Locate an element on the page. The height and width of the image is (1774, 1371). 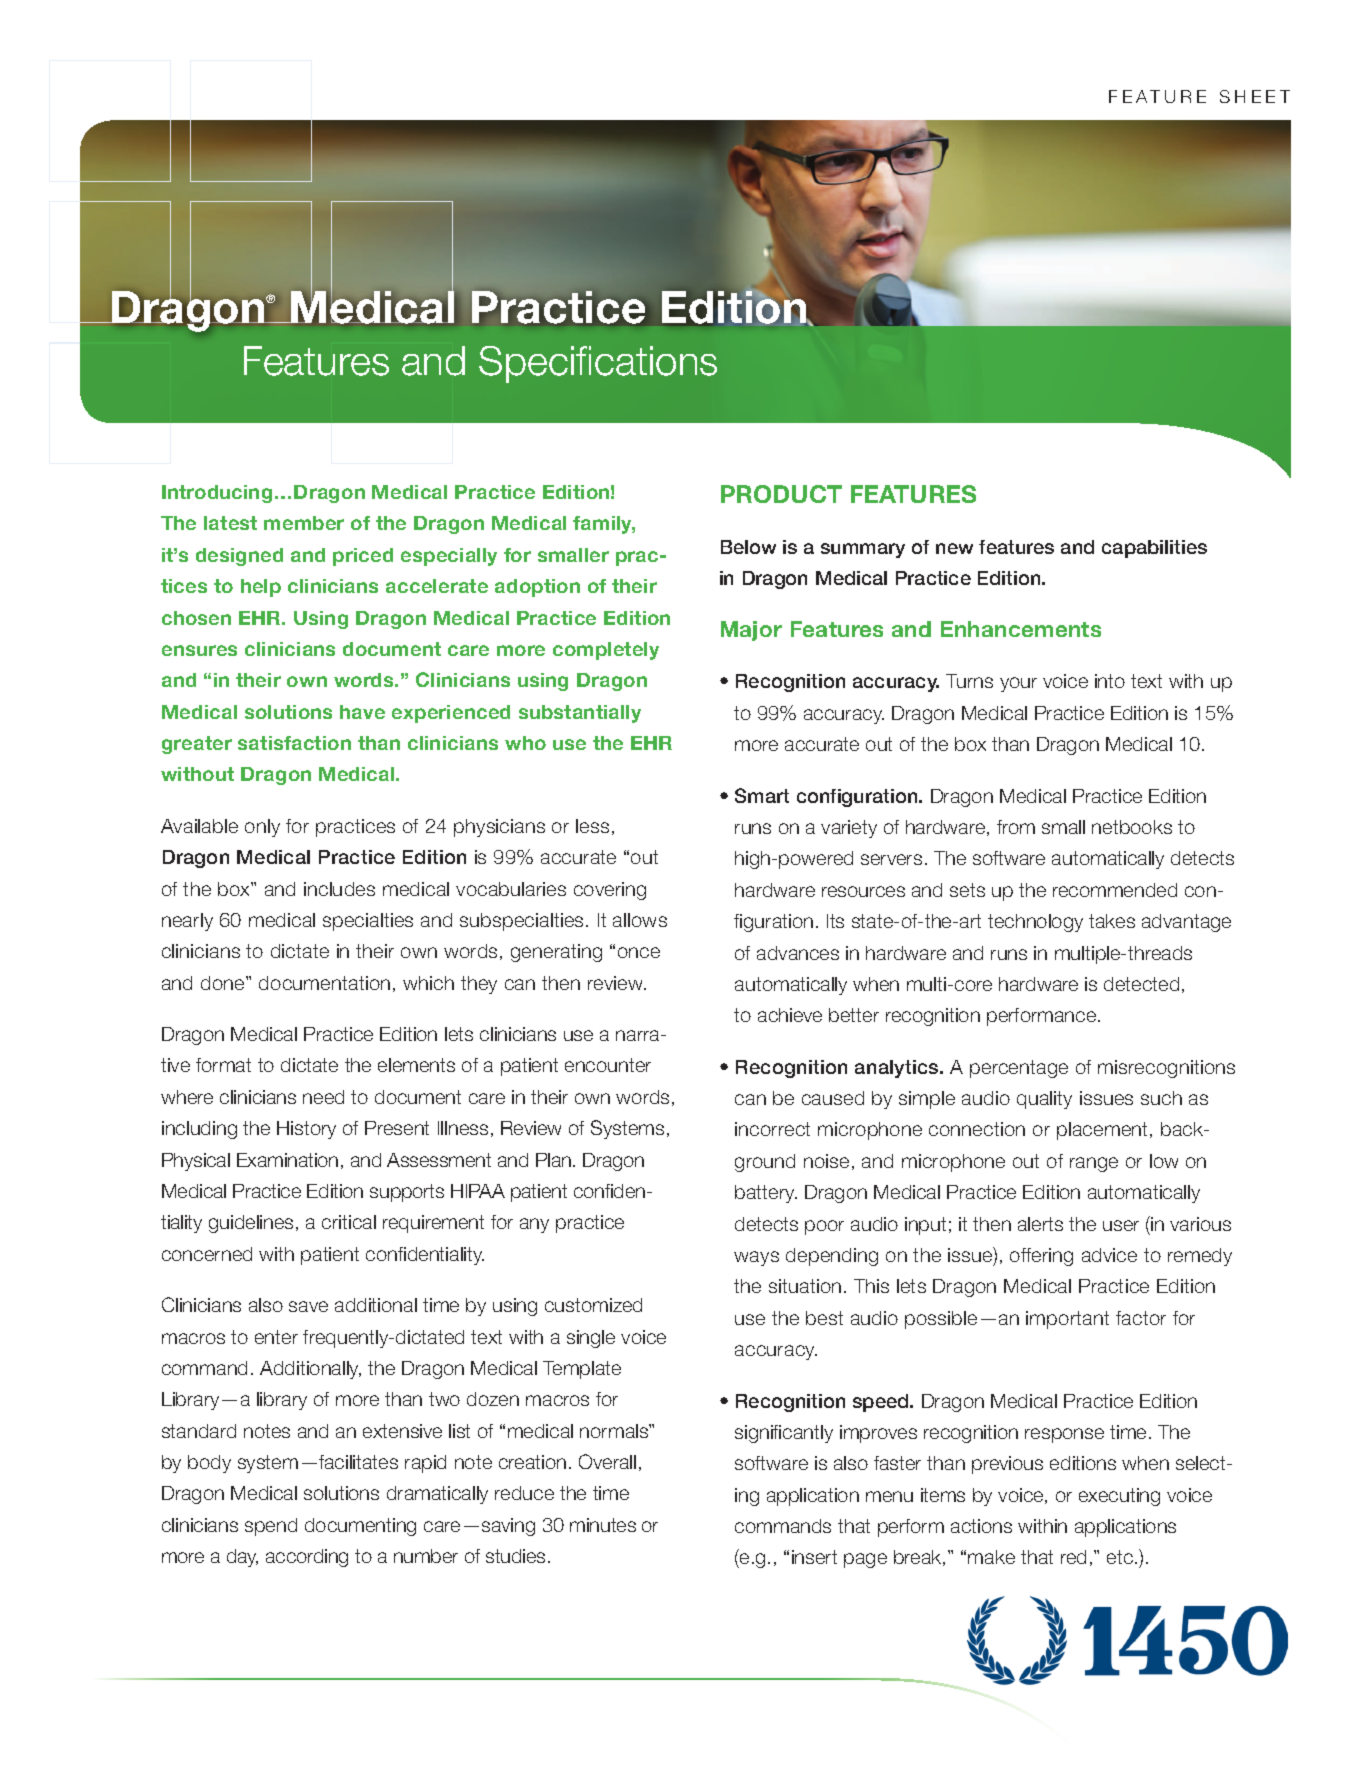
Specifications is located at coordinates (598, 364).
